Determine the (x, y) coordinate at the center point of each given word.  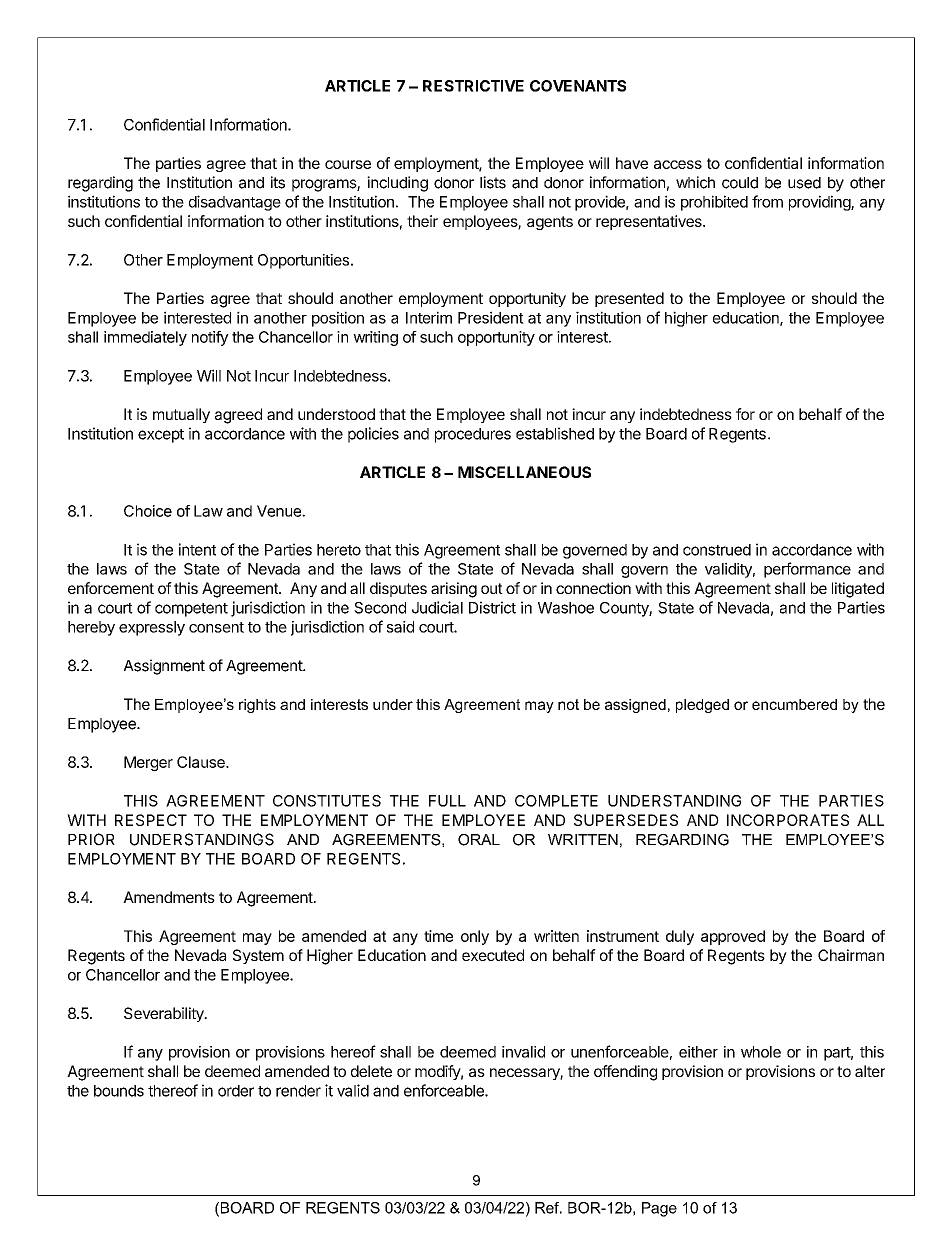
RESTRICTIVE (473, 86)
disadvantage (235, 203)
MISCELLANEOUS (524, 472)
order (236, 1091)
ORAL (479, 840)
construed (717, 550)
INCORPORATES (788, 820)
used (804, 183)
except (161, 436)
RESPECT (151, 820)
